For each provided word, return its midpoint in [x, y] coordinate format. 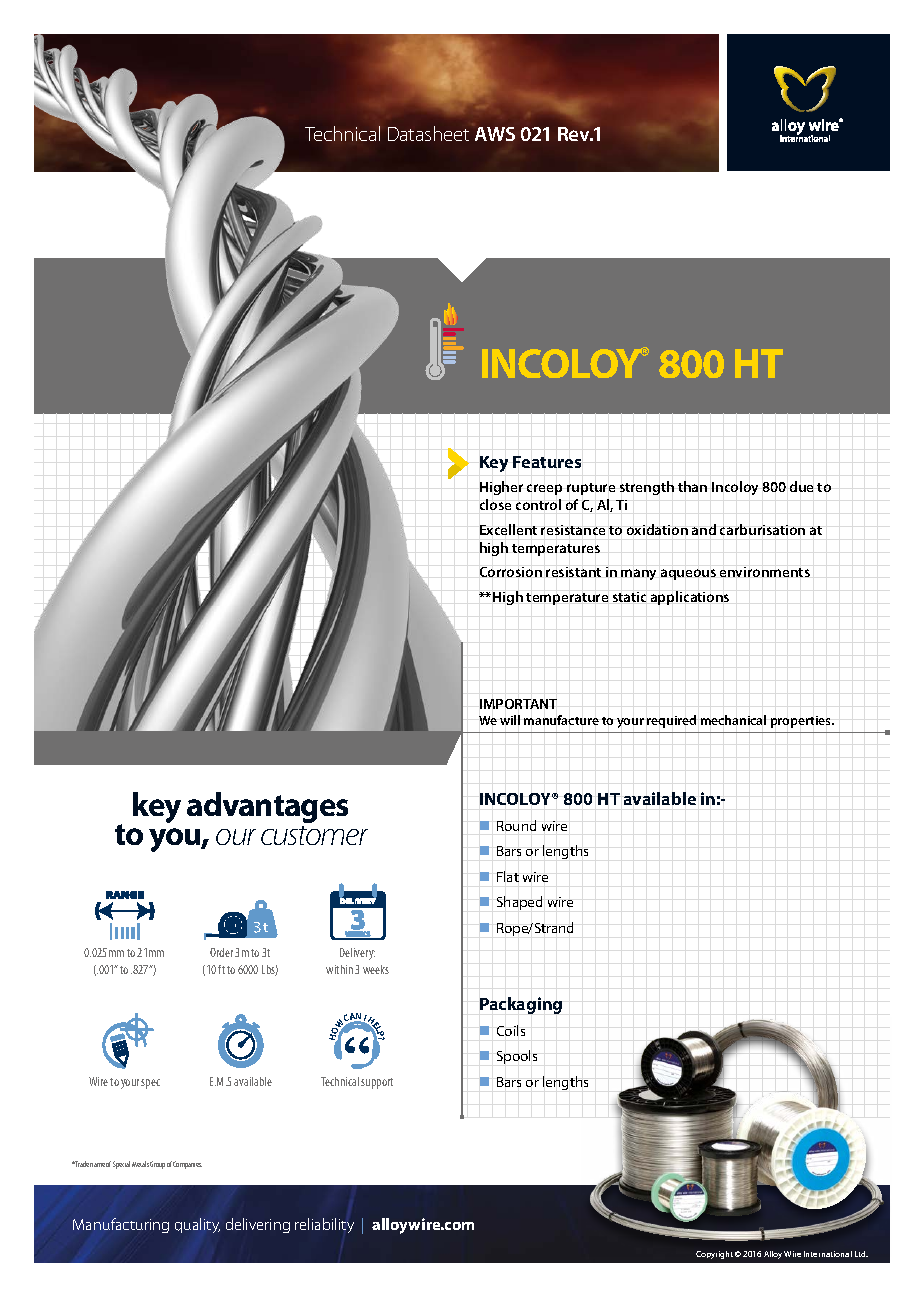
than [692, 486]
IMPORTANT [518, 704]
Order [221, 952]
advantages [267, 807]
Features [547, 462]
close [495, 504]
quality [197, 1225]
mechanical [733, 720]
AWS [495, 134]
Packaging [521, 1005]
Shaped [519, 903]
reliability [324, 1225]
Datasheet [428, 133]
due [801, 486]
